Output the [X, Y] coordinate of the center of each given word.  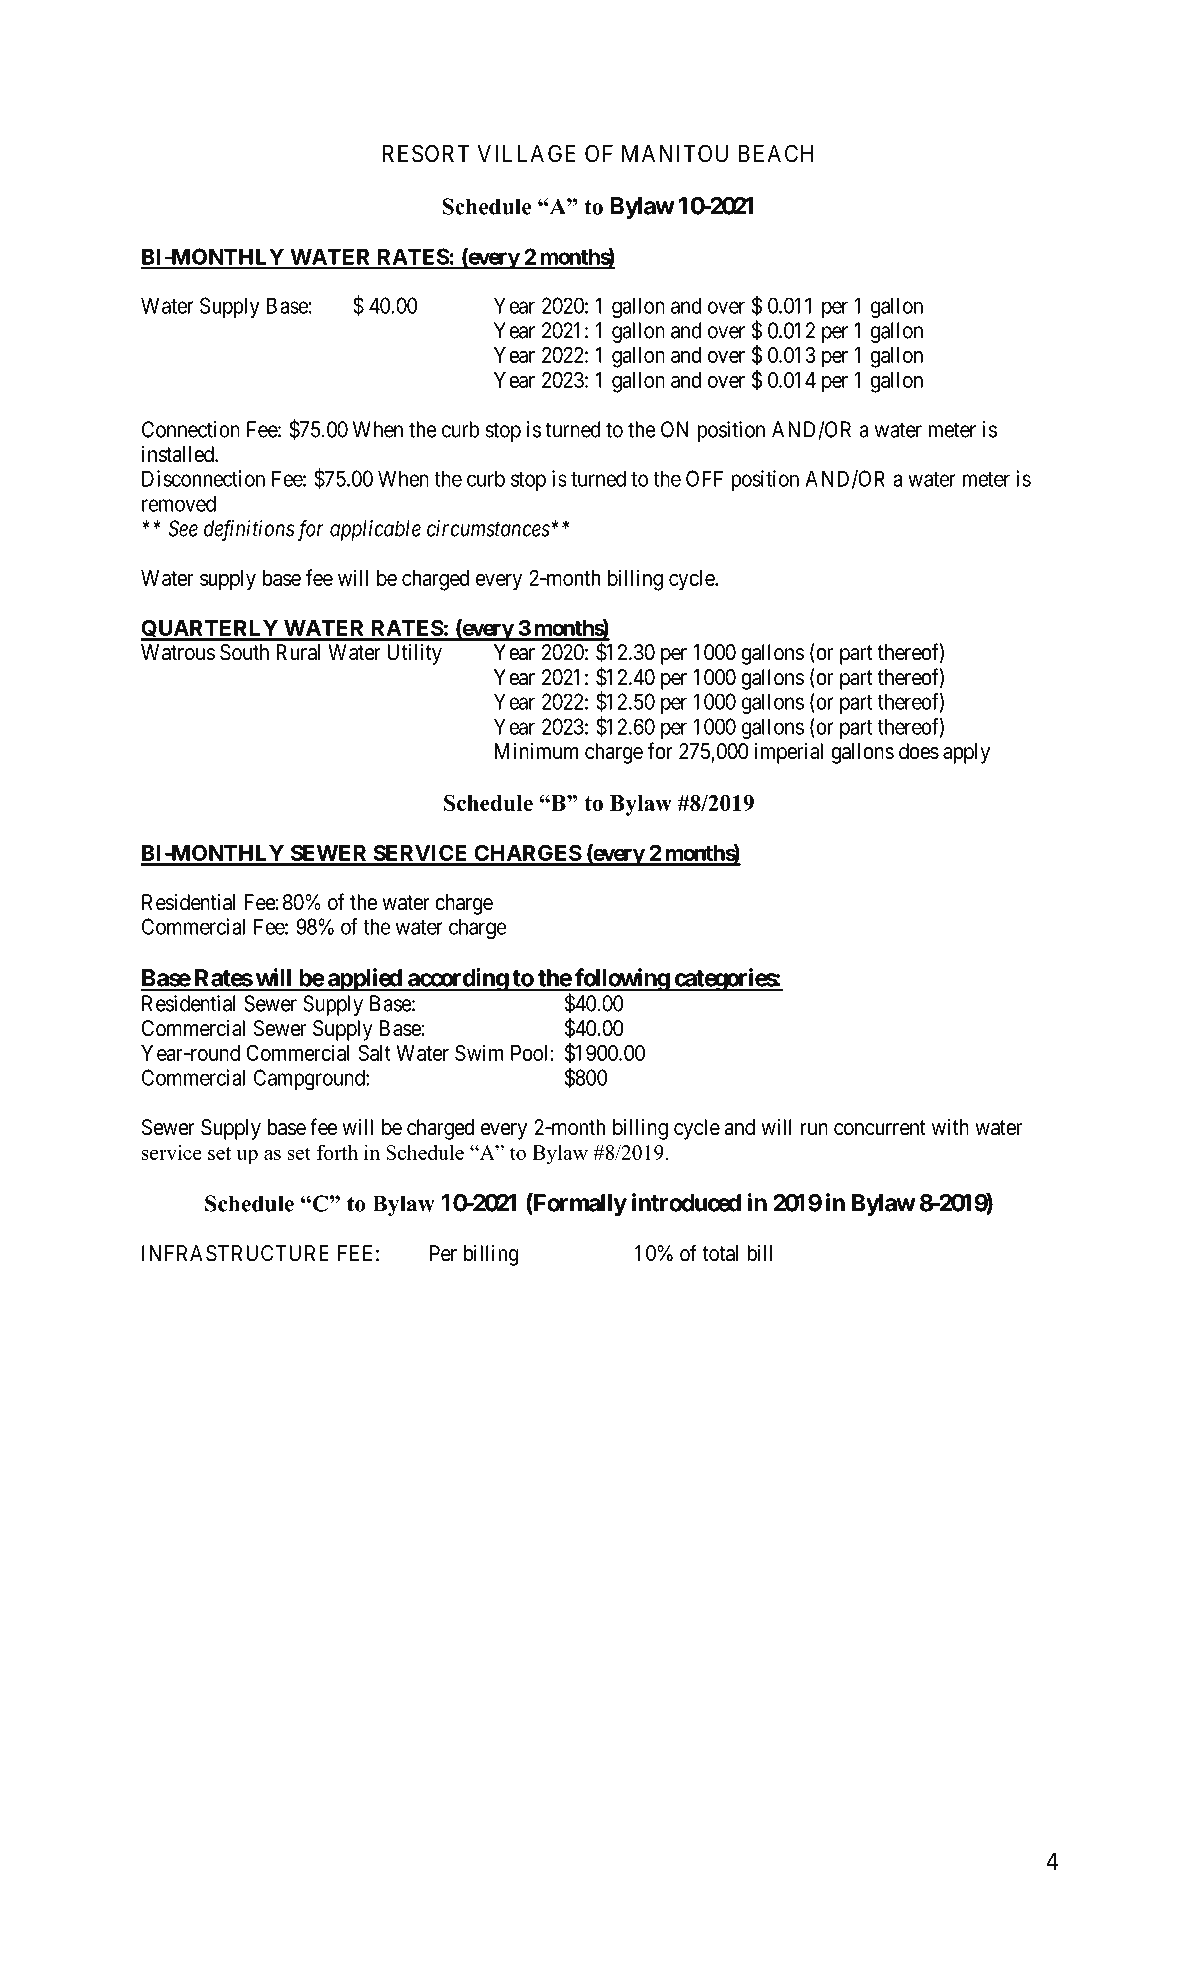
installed [179, 454]
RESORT [426, 153]
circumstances [488, 528]
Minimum [536, 750]
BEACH [776, 153]
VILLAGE [526, 153]
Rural [298, 652]
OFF [704, 478]
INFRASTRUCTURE [235, 1253]
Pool [531, 1053]
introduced [686, 1202]
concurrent [880, 1128]
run [814, 1129]
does [919, 751]
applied [365, 980]
